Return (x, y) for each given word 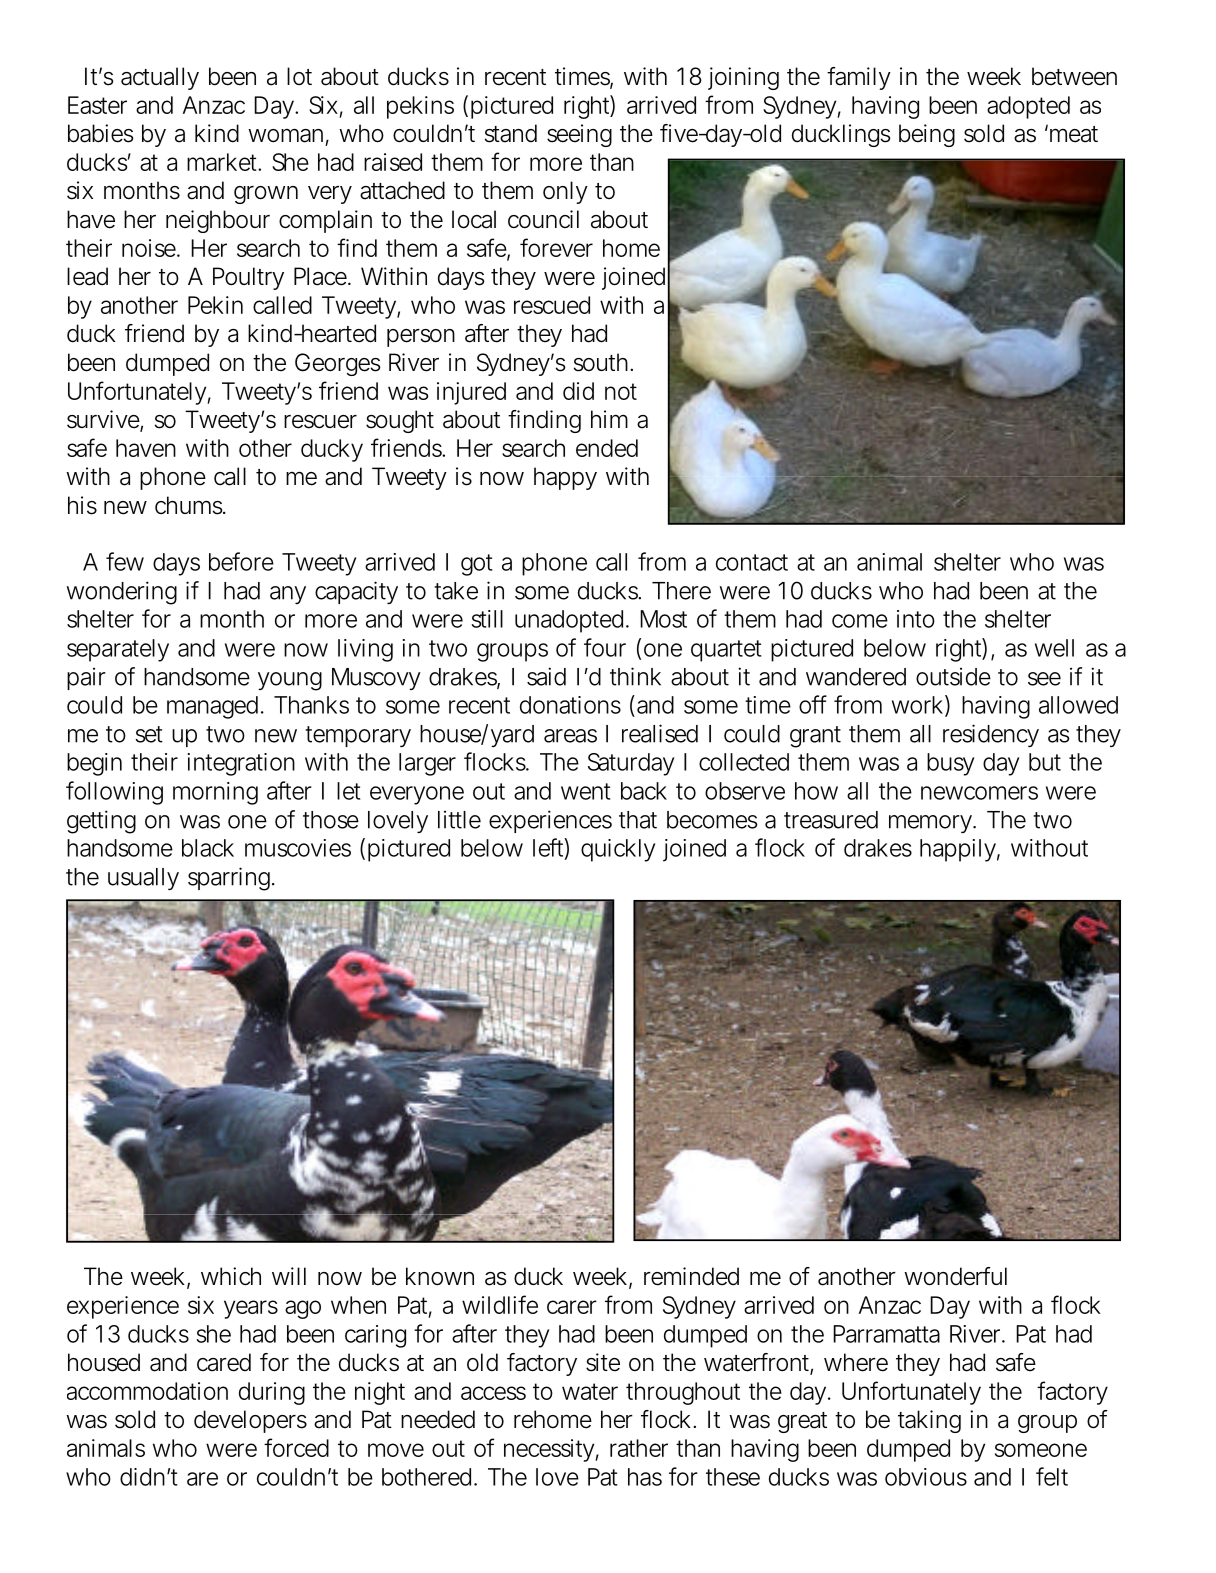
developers (250, 1421)
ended (607, 448)
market (223, 162)
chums (189, 505)
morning (215, 793)
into (916, 619)
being (927, 135)
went (585, 791)
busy (950, 764)
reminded (691, 1276)
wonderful (955, 1276)
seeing (579, 135)
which (231, 1276)
